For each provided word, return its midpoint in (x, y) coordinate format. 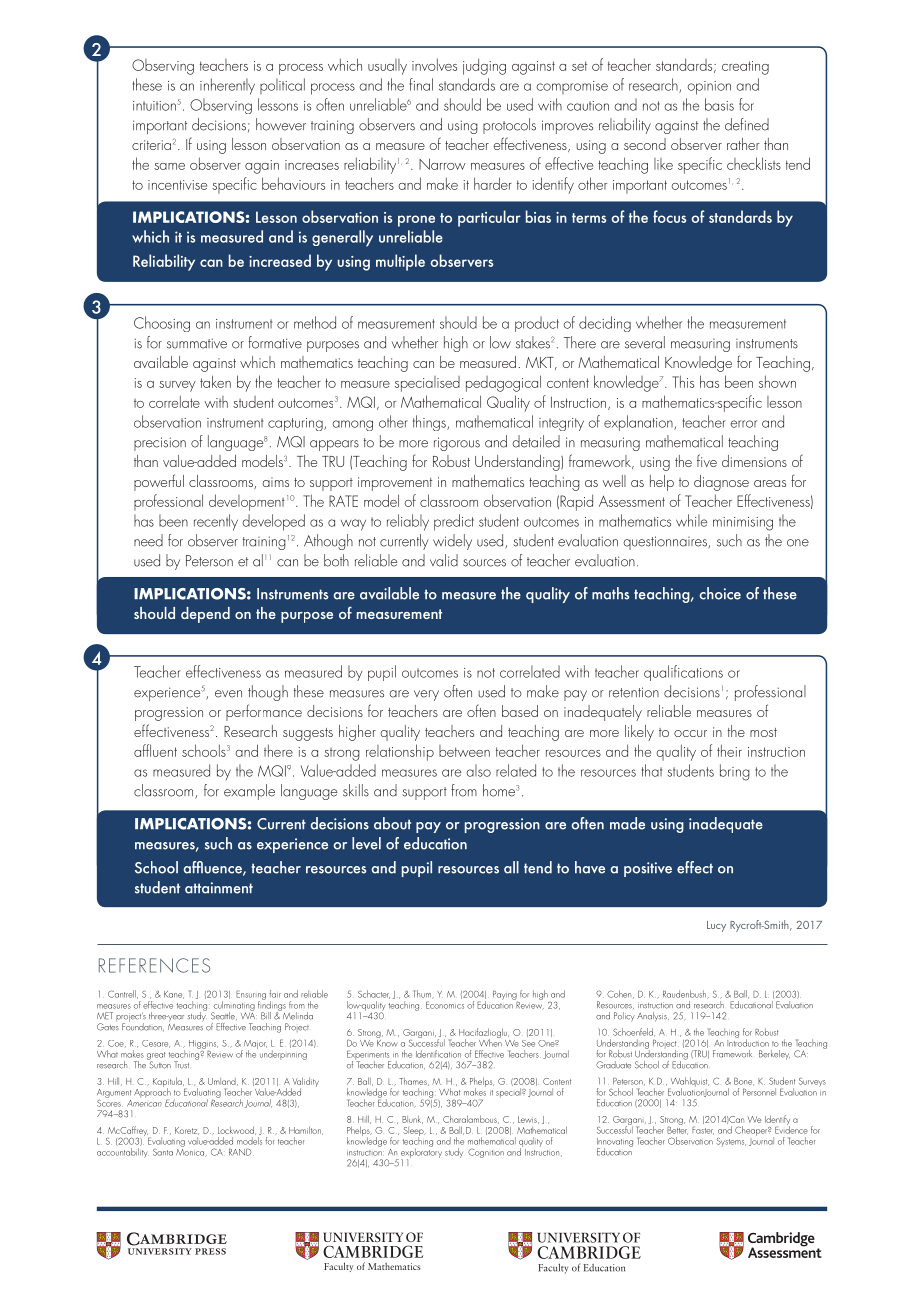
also (479, 770)
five (707, 460)
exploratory (421, 1153)
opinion (709, 88)
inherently (227, 86)
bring (735, 772)
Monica (191, 1151)
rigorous (457, 444)
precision (160, 444)
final (421, 84)
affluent (155, 750)
